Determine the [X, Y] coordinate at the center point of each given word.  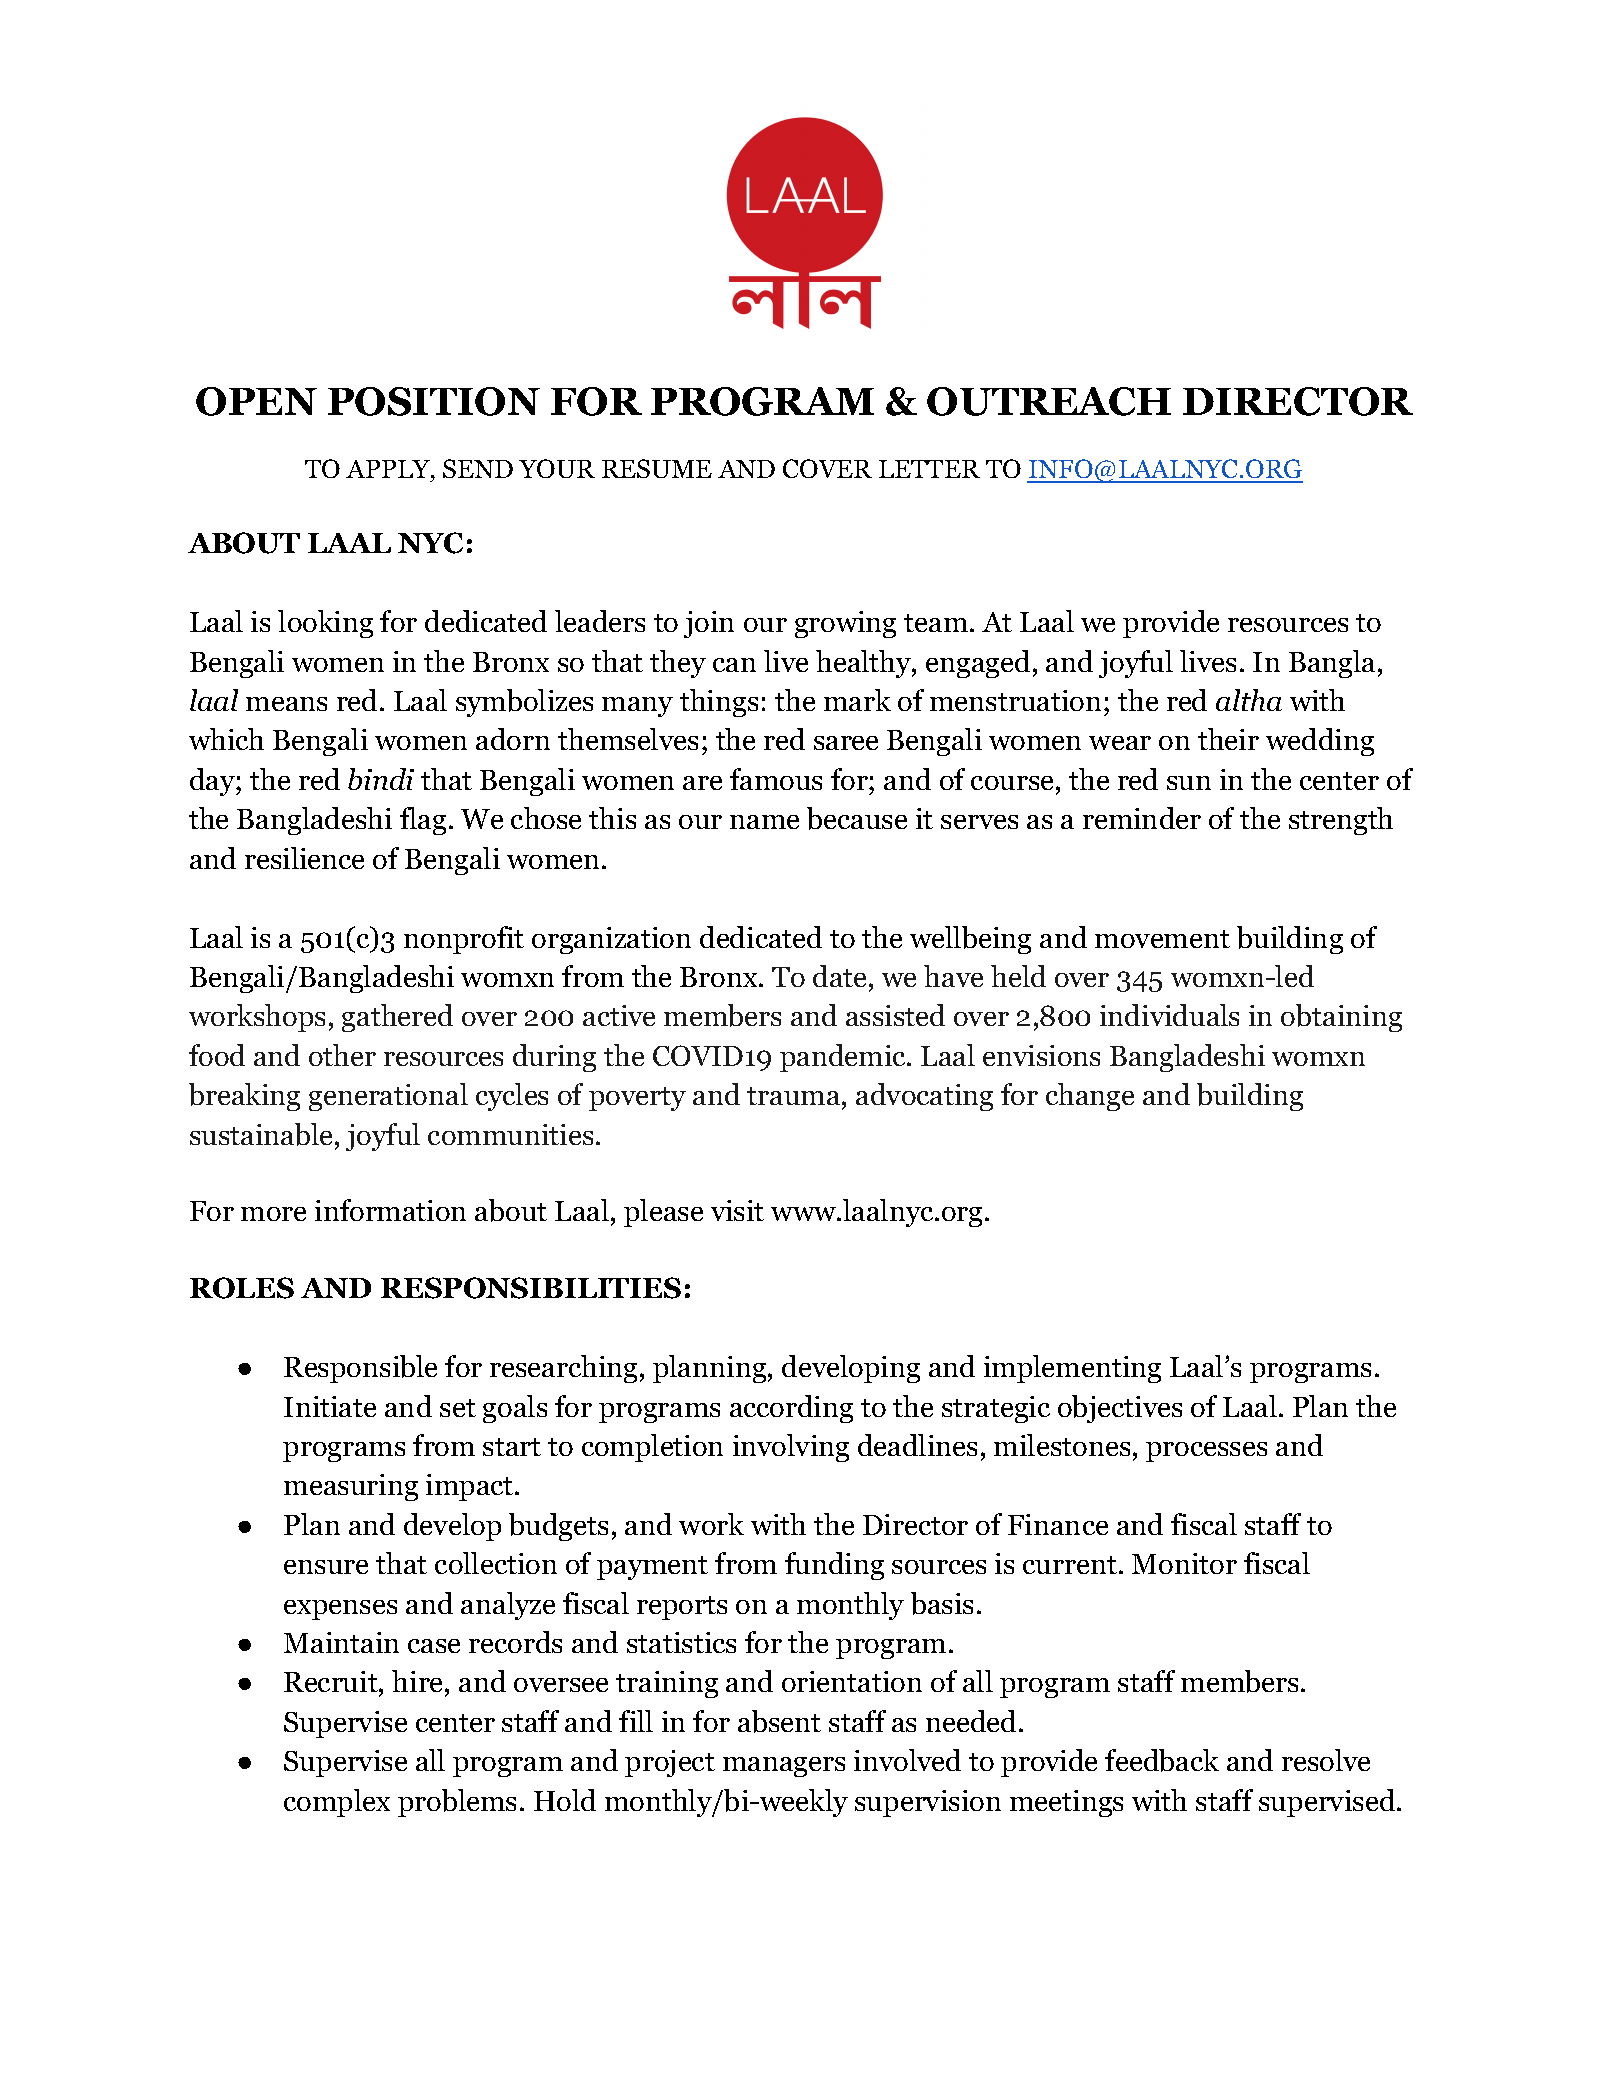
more [273, 1214]
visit [737, 1210]
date [841, 976]
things [719, 703]
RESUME [657, 468]
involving [791, 1448]
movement [1162, 939]
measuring [351, 1487]
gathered [397, 1018]
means [286, 704]
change [1090, 1097]
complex [337, 1803]
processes [1206, 1452]
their [1228, 739]
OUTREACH [1049, 401]
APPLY [389, 469]
